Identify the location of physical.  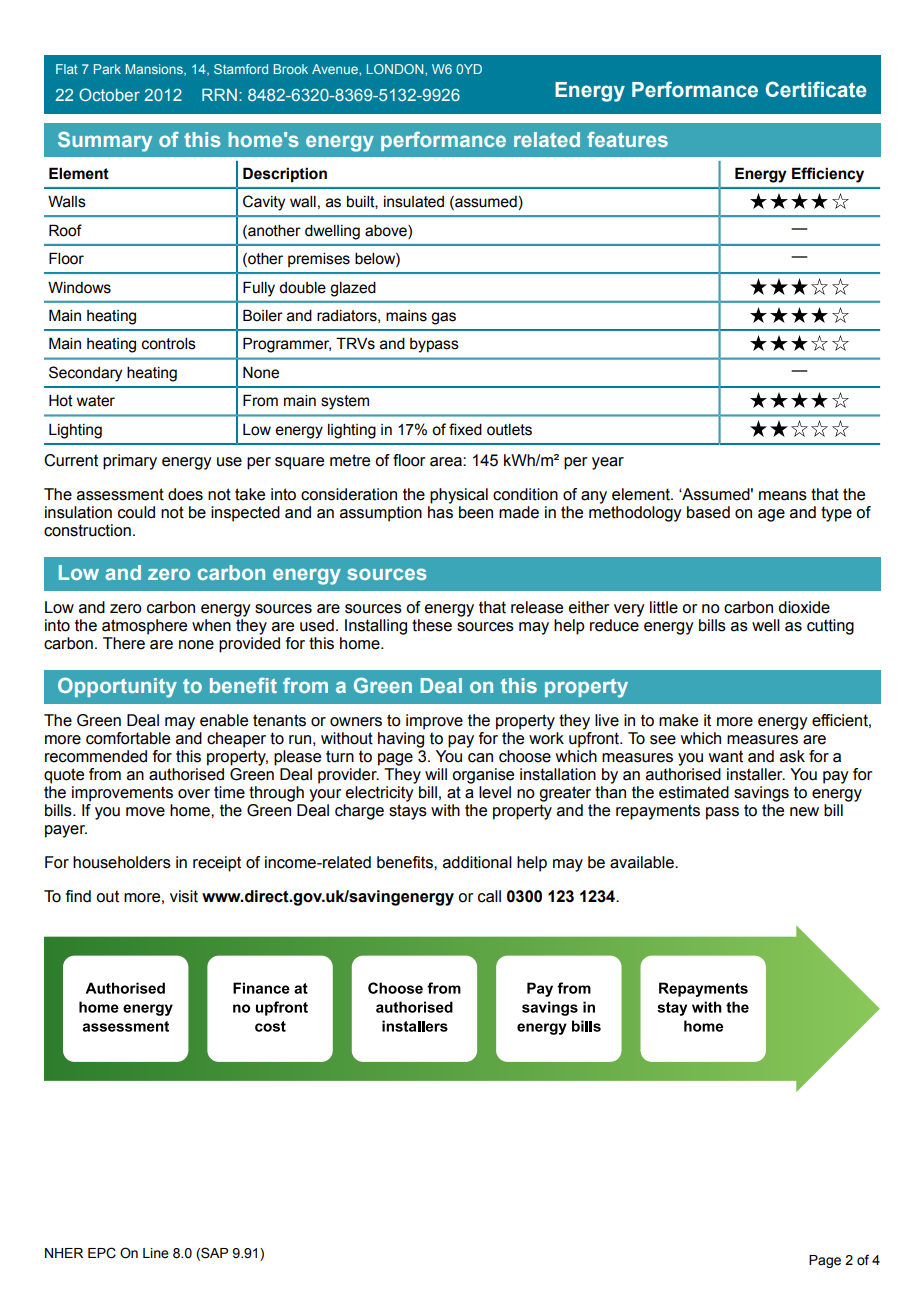
(459, 496).
